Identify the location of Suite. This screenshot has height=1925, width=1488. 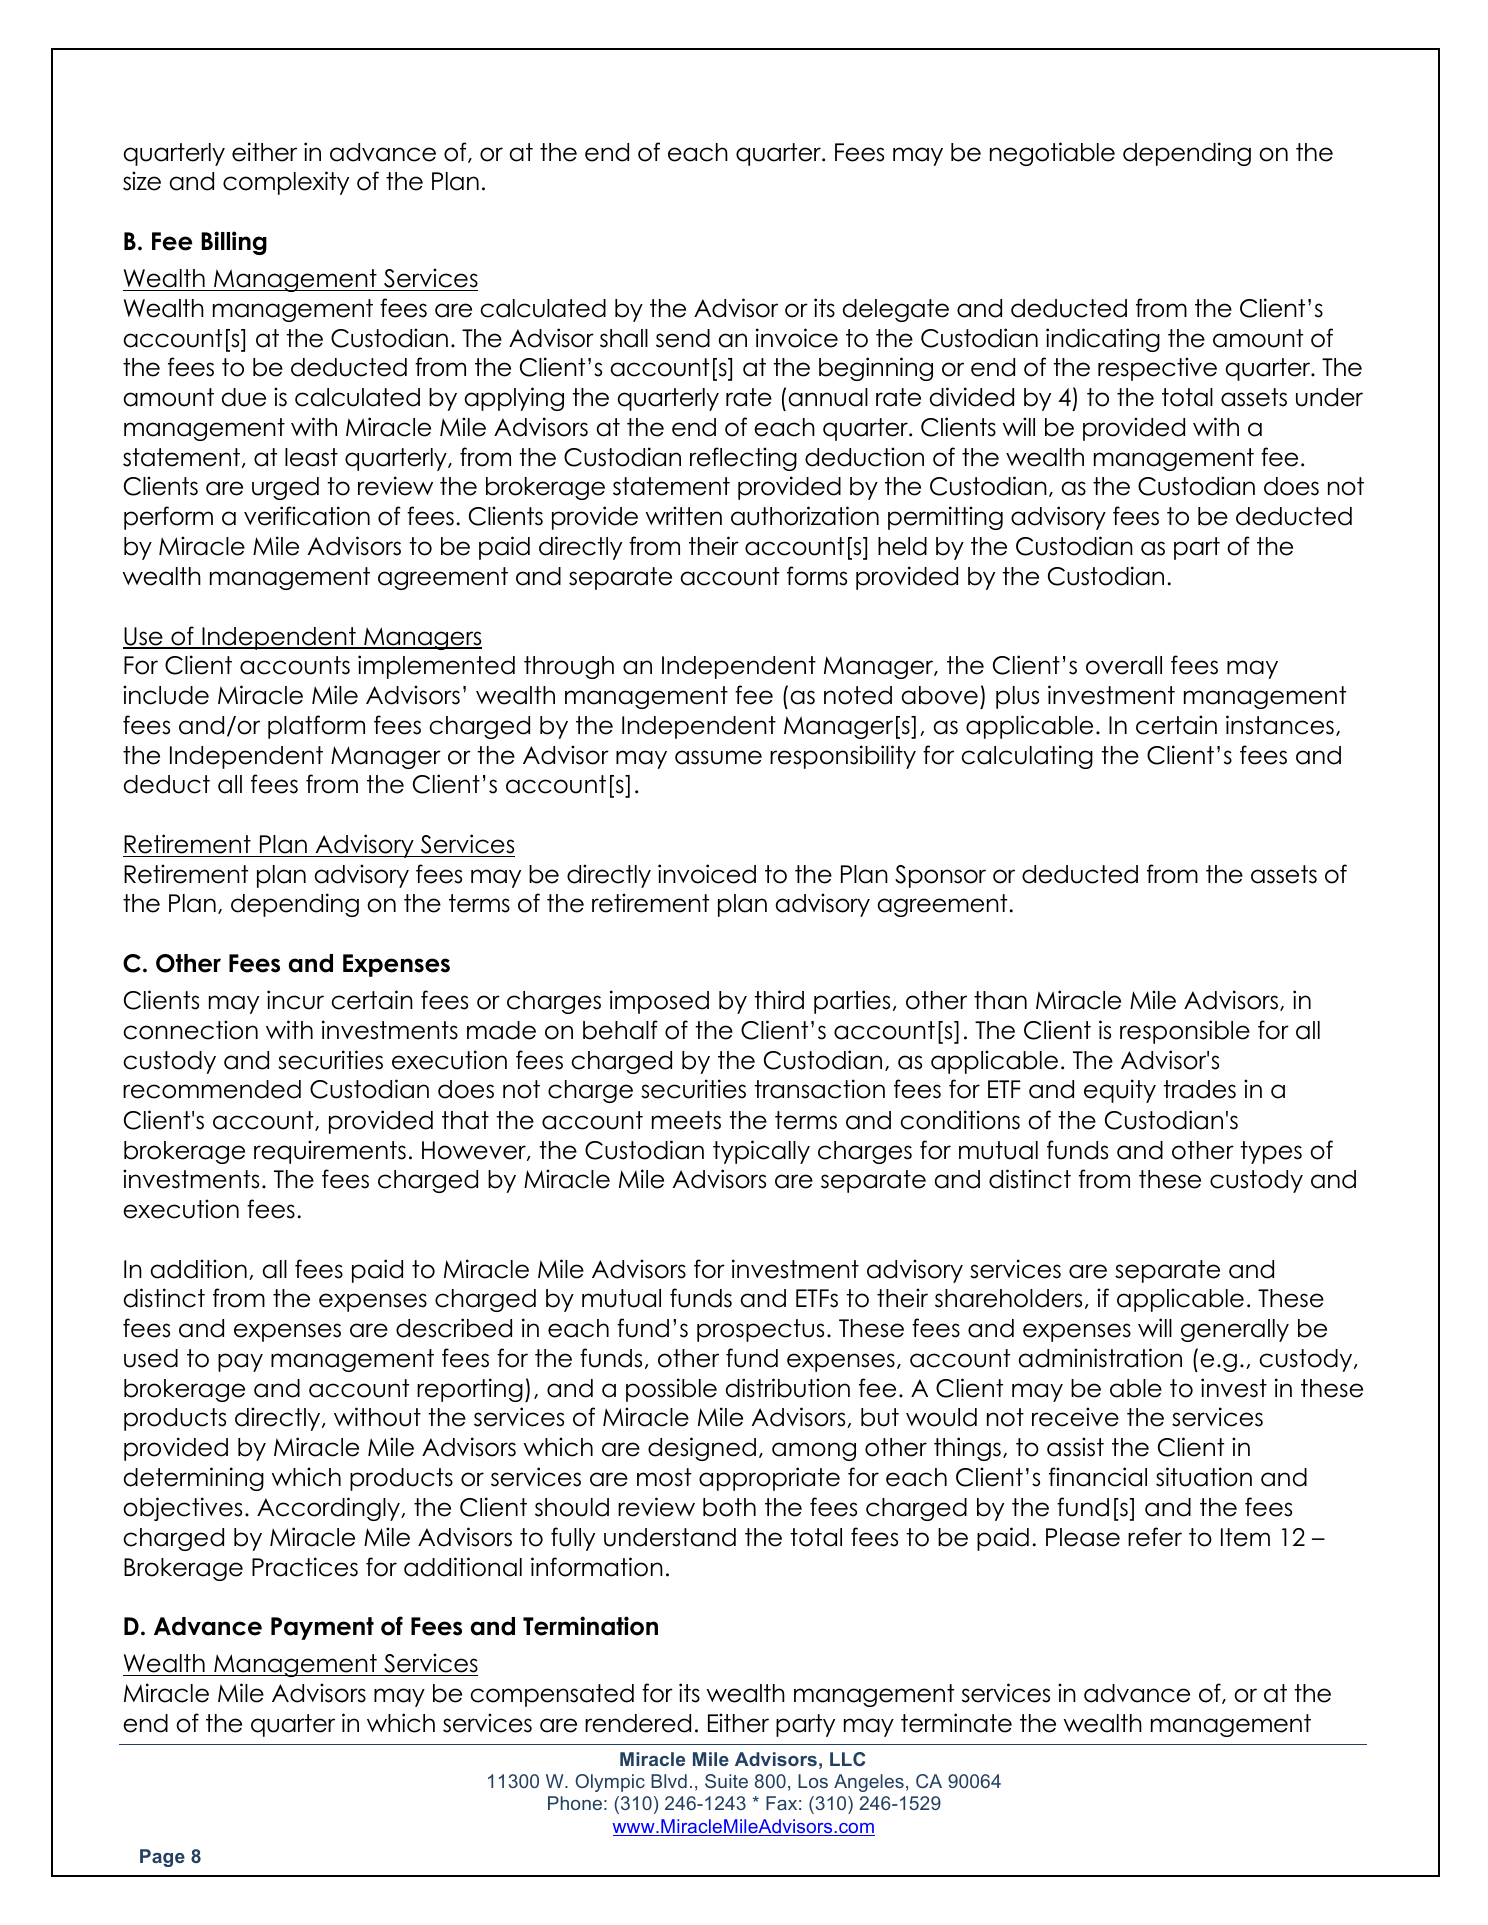
(726, 1781).
